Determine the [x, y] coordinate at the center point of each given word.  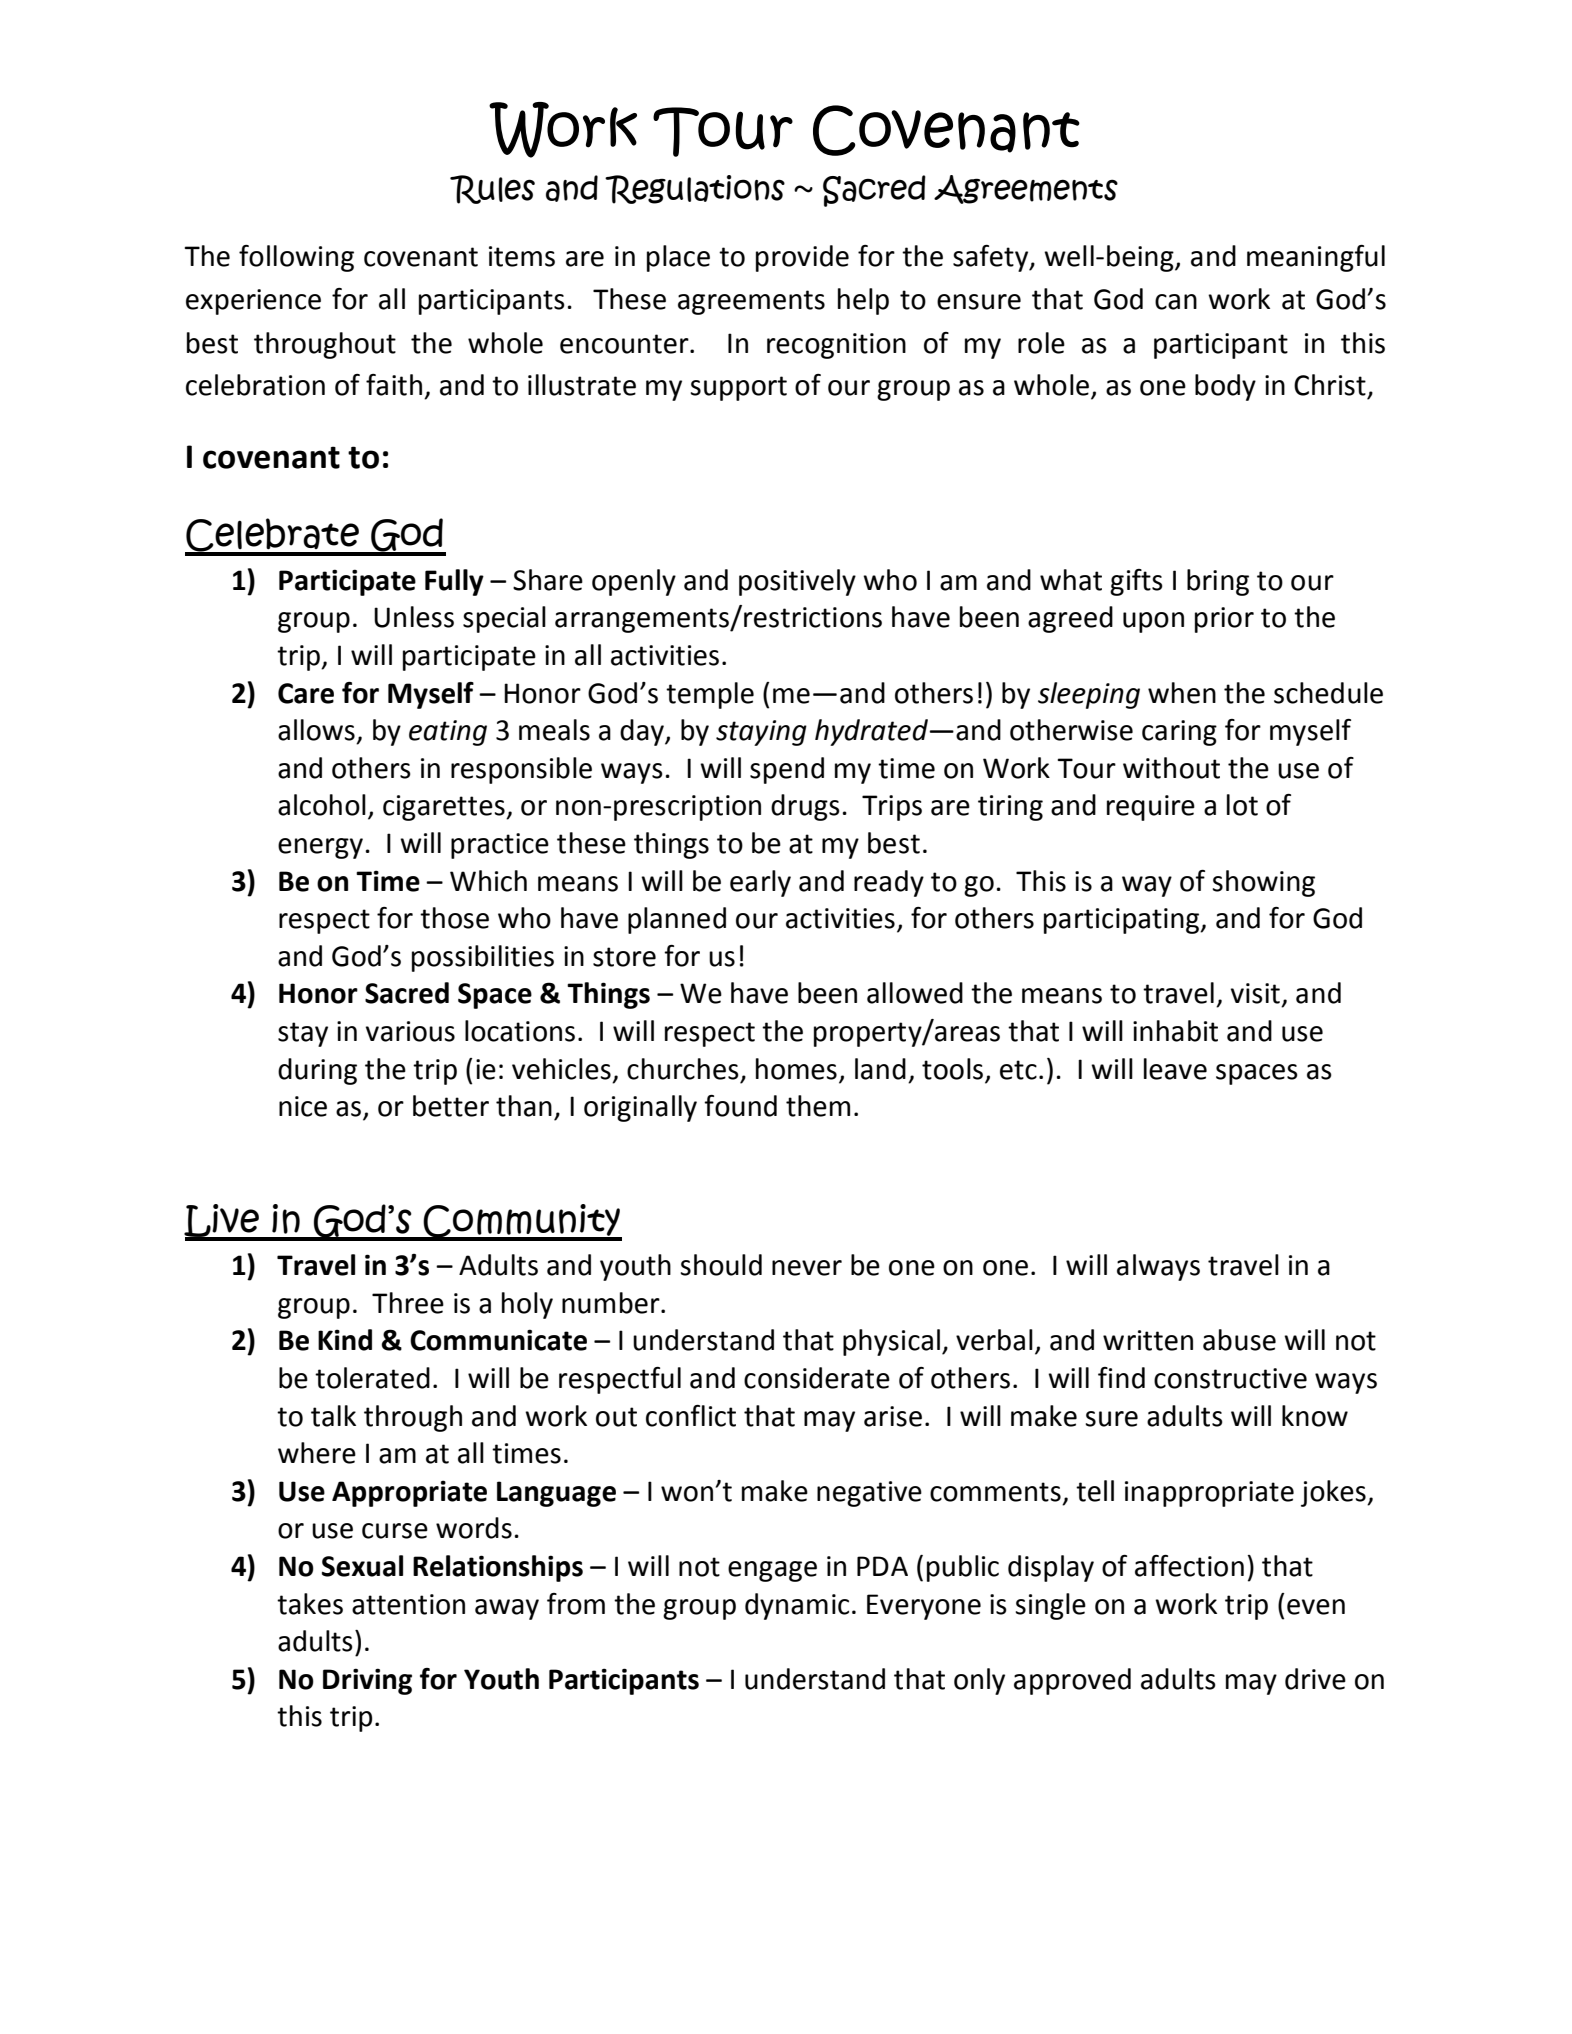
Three [408, 1303]
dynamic [797, 1606]
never [807, 1268]
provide [802, 258]
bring [1218, 582]
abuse [1239, 1340]
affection [1189, 1566]
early [760, 883]
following [296, 258]
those [454, 918]
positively [797, 582]
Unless [414, 617]
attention [408, 1604]
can [1176, 302]
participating [1123, 921]
